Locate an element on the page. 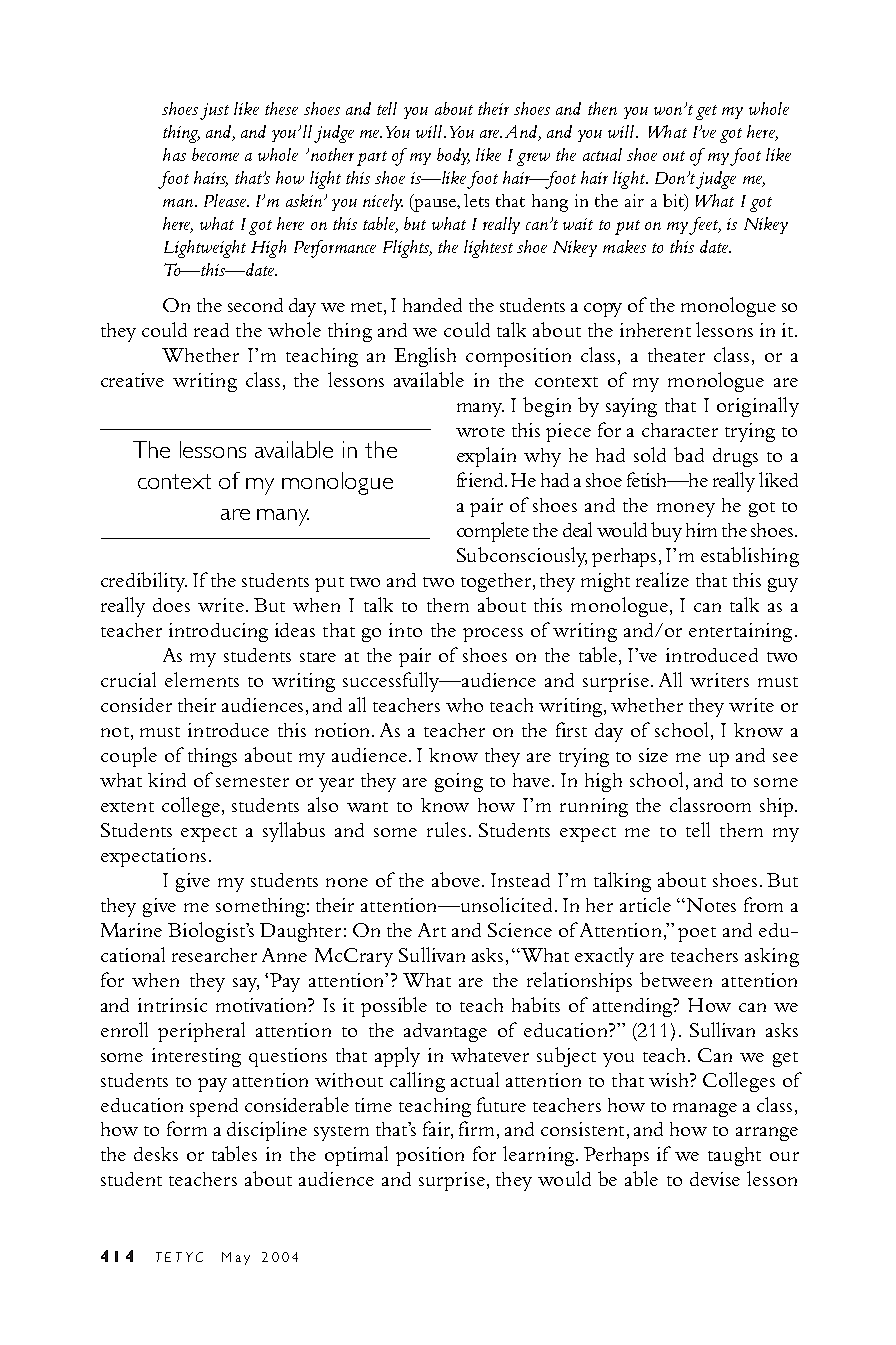 This document has height=1345, width=896. Marine is located at coordinates (131, 930).
